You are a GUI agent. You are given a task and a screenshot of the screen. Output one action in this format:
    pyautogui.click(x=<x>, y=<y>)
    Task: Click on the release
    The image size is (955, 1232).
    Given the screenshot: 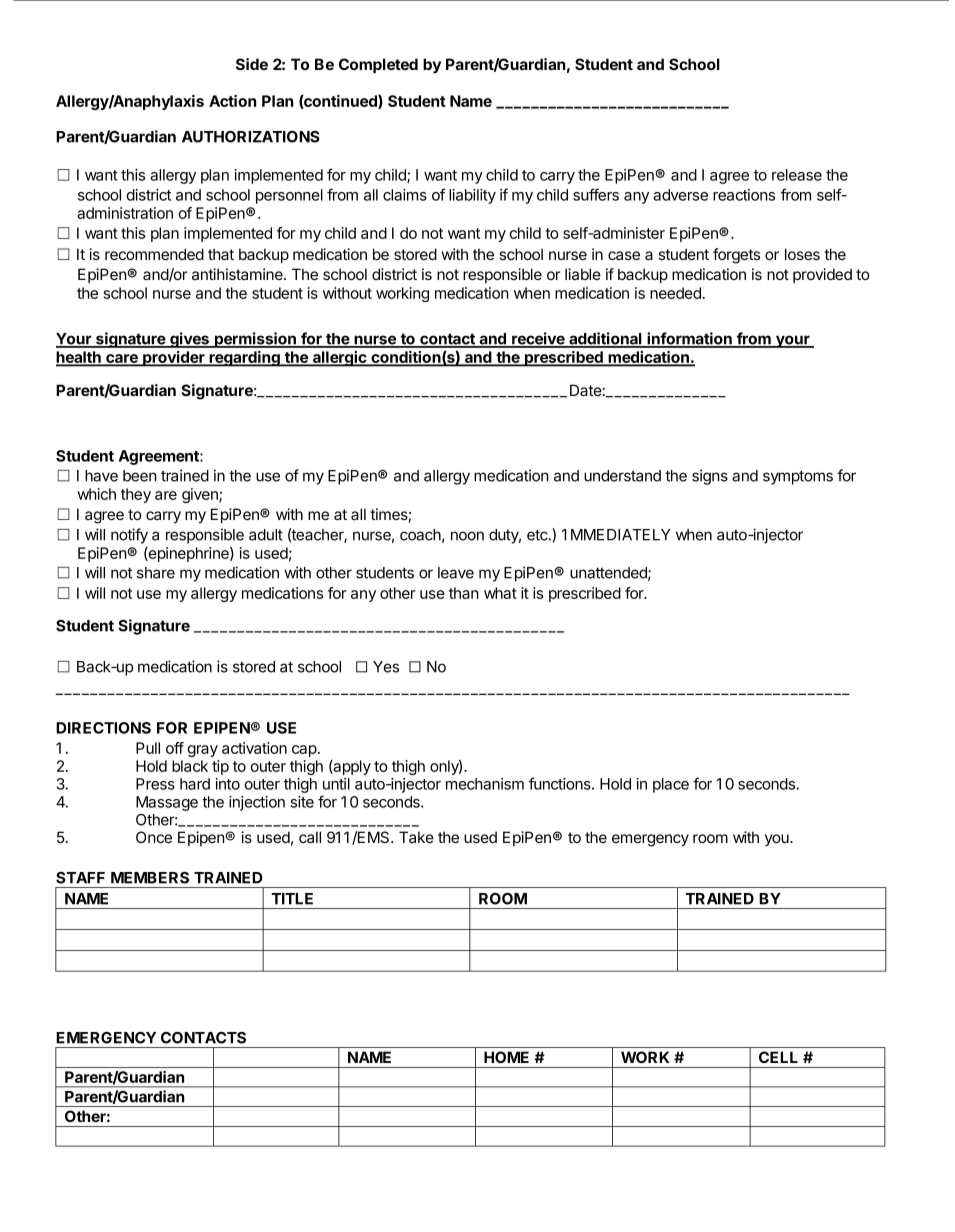 What is the action you would take?
    pyautogui.click(x=797, y=175)
